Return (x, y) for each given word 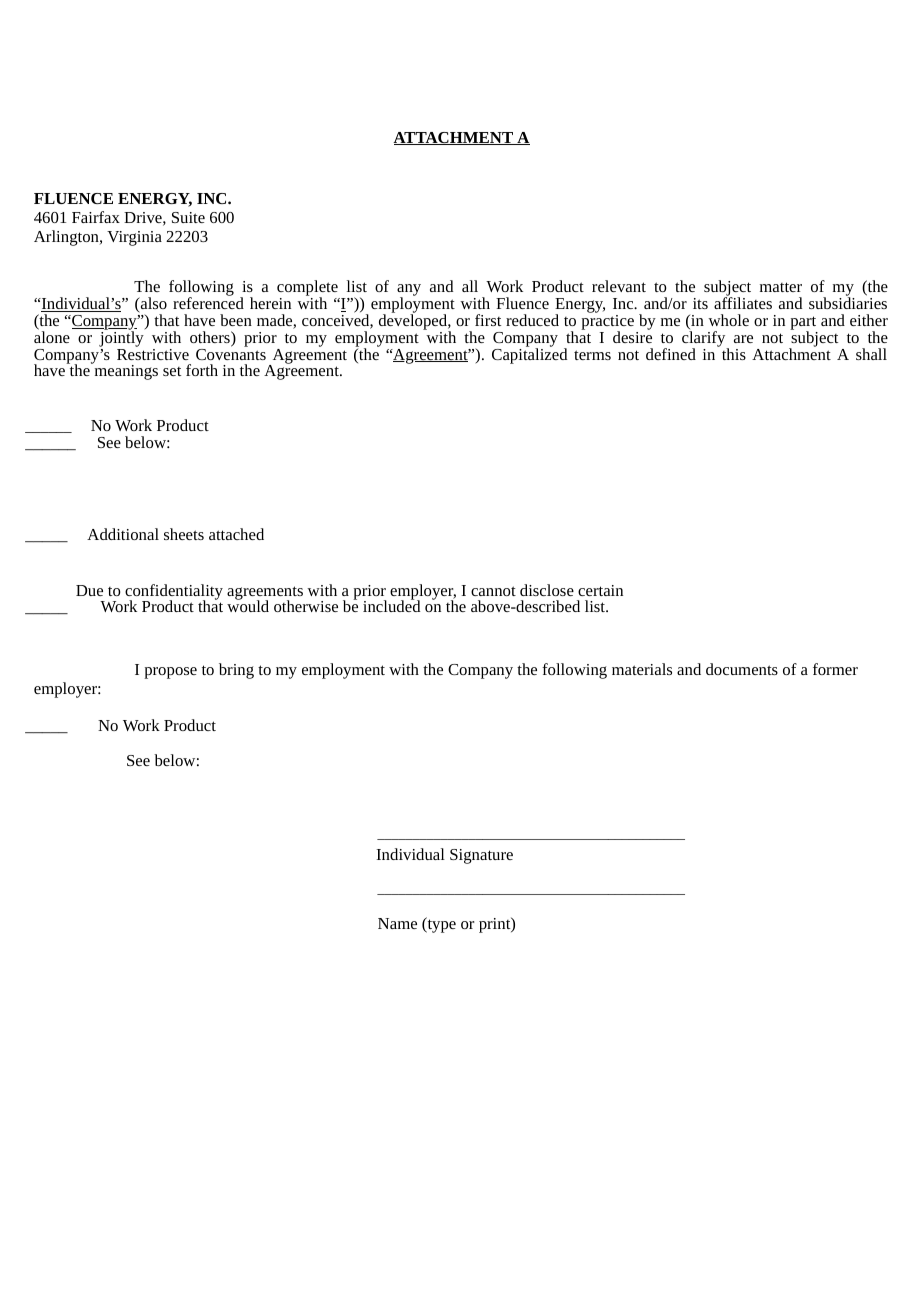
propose (170, 673)
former (835, 669)
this (734, 354)
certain (600, 590)
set (172, 371)
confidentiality (174, 593)
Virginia (134, 238)
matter (781, 287)
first (488, 320)
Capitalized (529, 355)
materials (642, 669)
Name (397, 923)
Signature (481, 856)
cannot (493, 591)
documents (742, 669)
